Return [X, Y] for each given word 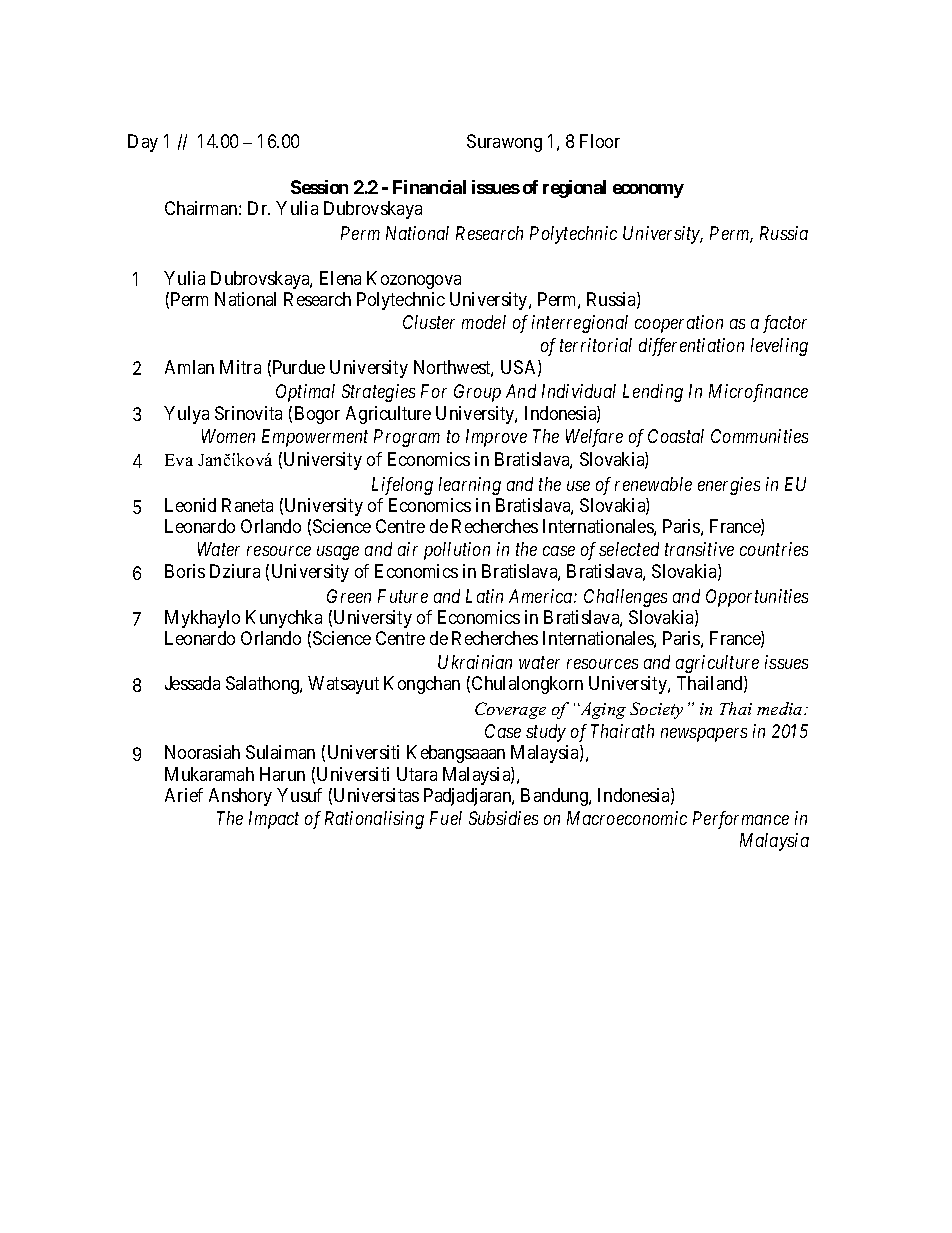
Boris [185, 571]
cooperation [679, 324]
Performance [741, 820]
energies [729, 486]
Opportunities [757, 598]
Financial [429, 187]
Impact [274, 820]
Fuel [446, 818]
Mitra [240, 367]
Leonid [190, 505]
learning [470, 486]
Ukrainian [475, 662]
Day [143, 143]
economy [648, 191]
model [484, 322]
